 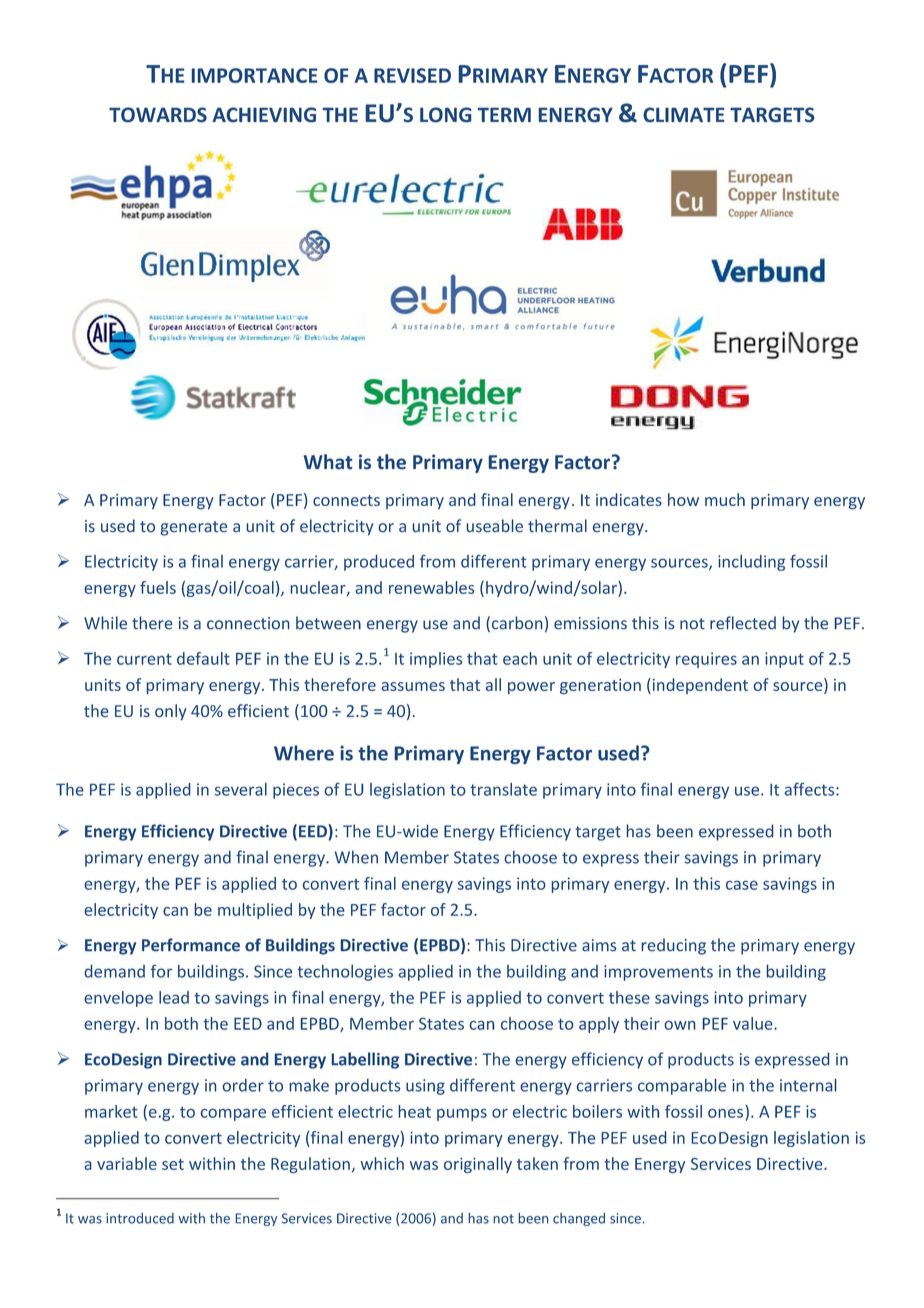 What do you see at coordinates (478, 1165) in the screenshot?
I see `originally` at bounding box center [478, 1165].
